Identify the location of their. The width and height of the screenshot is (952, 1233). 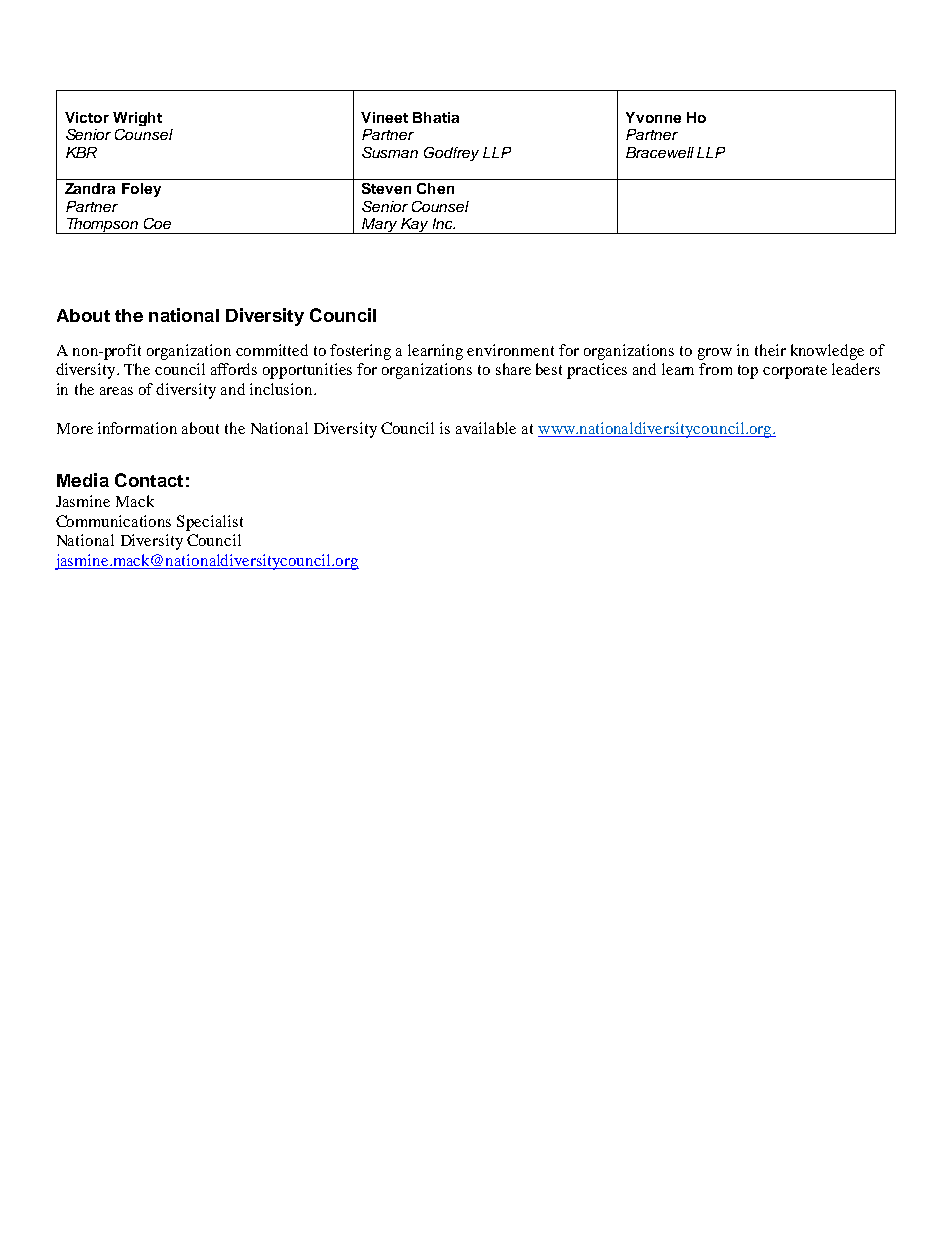
(770, 350).
